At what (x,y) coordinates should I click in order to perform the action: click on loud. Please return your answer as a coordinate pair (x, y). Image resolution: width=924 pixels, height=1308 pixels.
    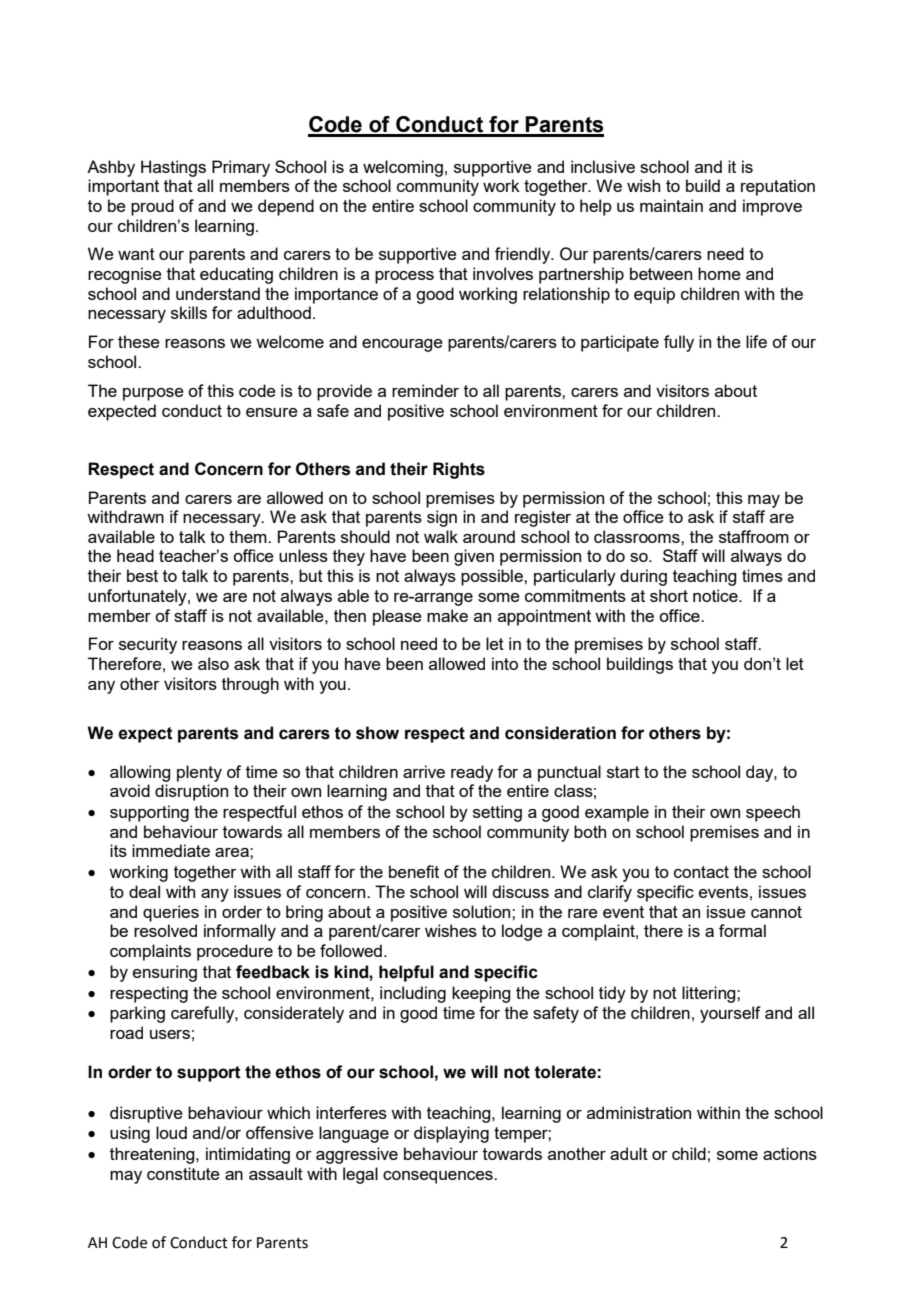
    Looking at the image, I should click on (171, 1132).
